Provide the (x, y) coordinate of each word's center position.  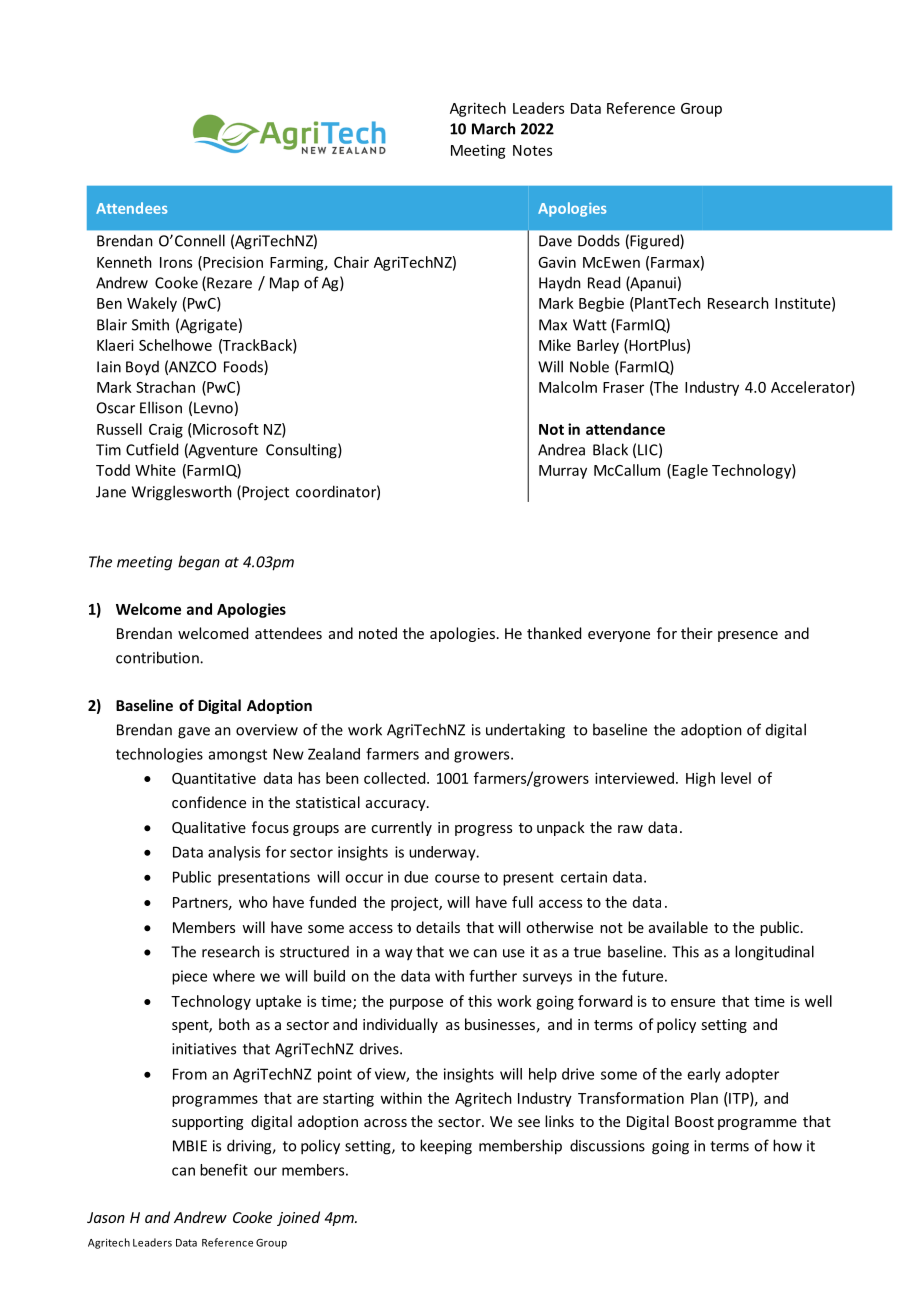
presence (748, 636)
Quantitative (214, 779)
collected (396, 778)
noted (378, 633)
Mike (555, 345)
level (736, 778)
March (493, 128)
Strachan (165, 387)
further (493, 976)
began (199, 563)
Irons (176, 262)
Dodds (599, 240)
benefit (224, 1170)
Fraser (623, 387)
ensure (693, 1002)
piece (189, 977)
